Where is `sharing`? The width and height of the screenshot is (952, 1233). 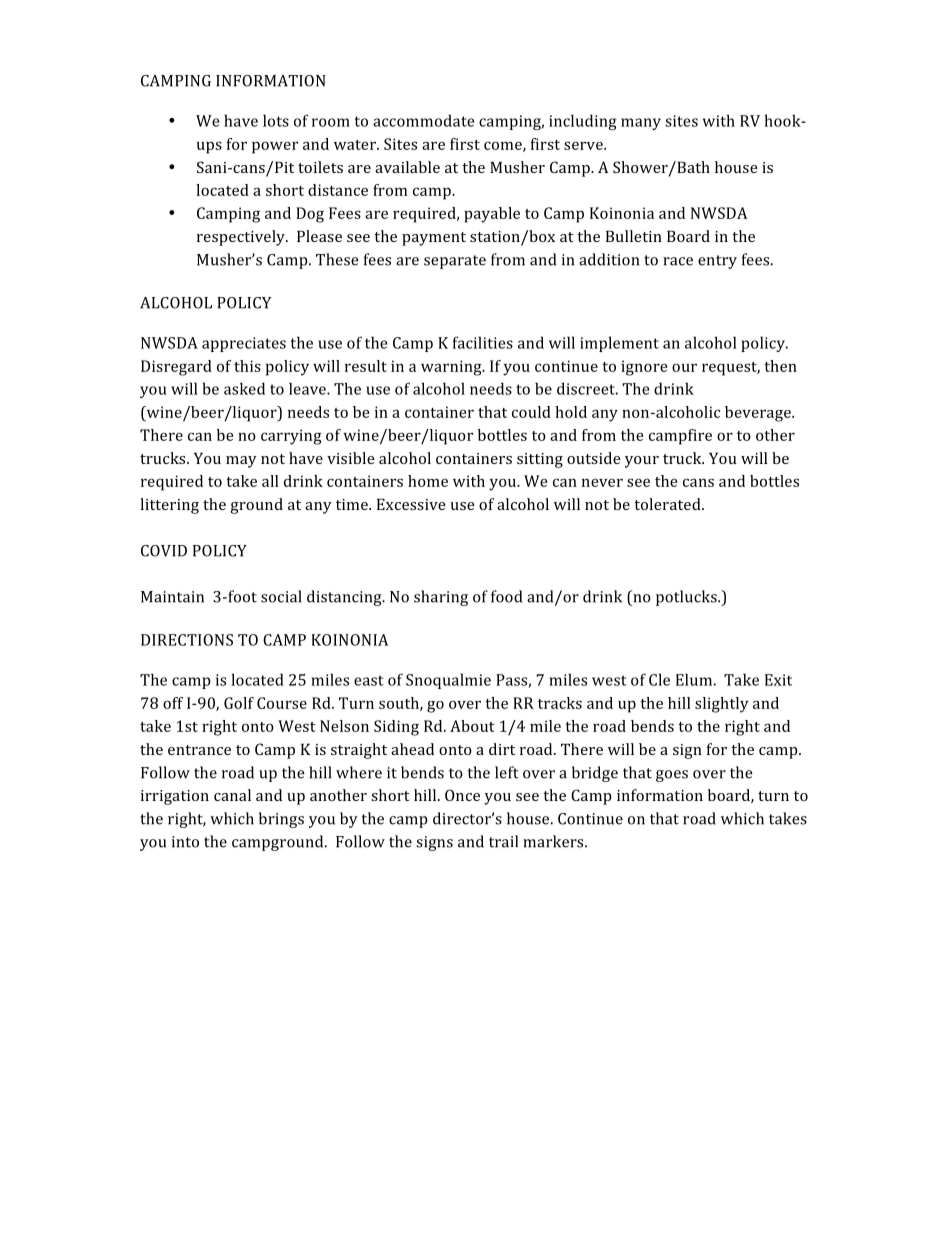
sharing is located at coordinates (441, 598).
